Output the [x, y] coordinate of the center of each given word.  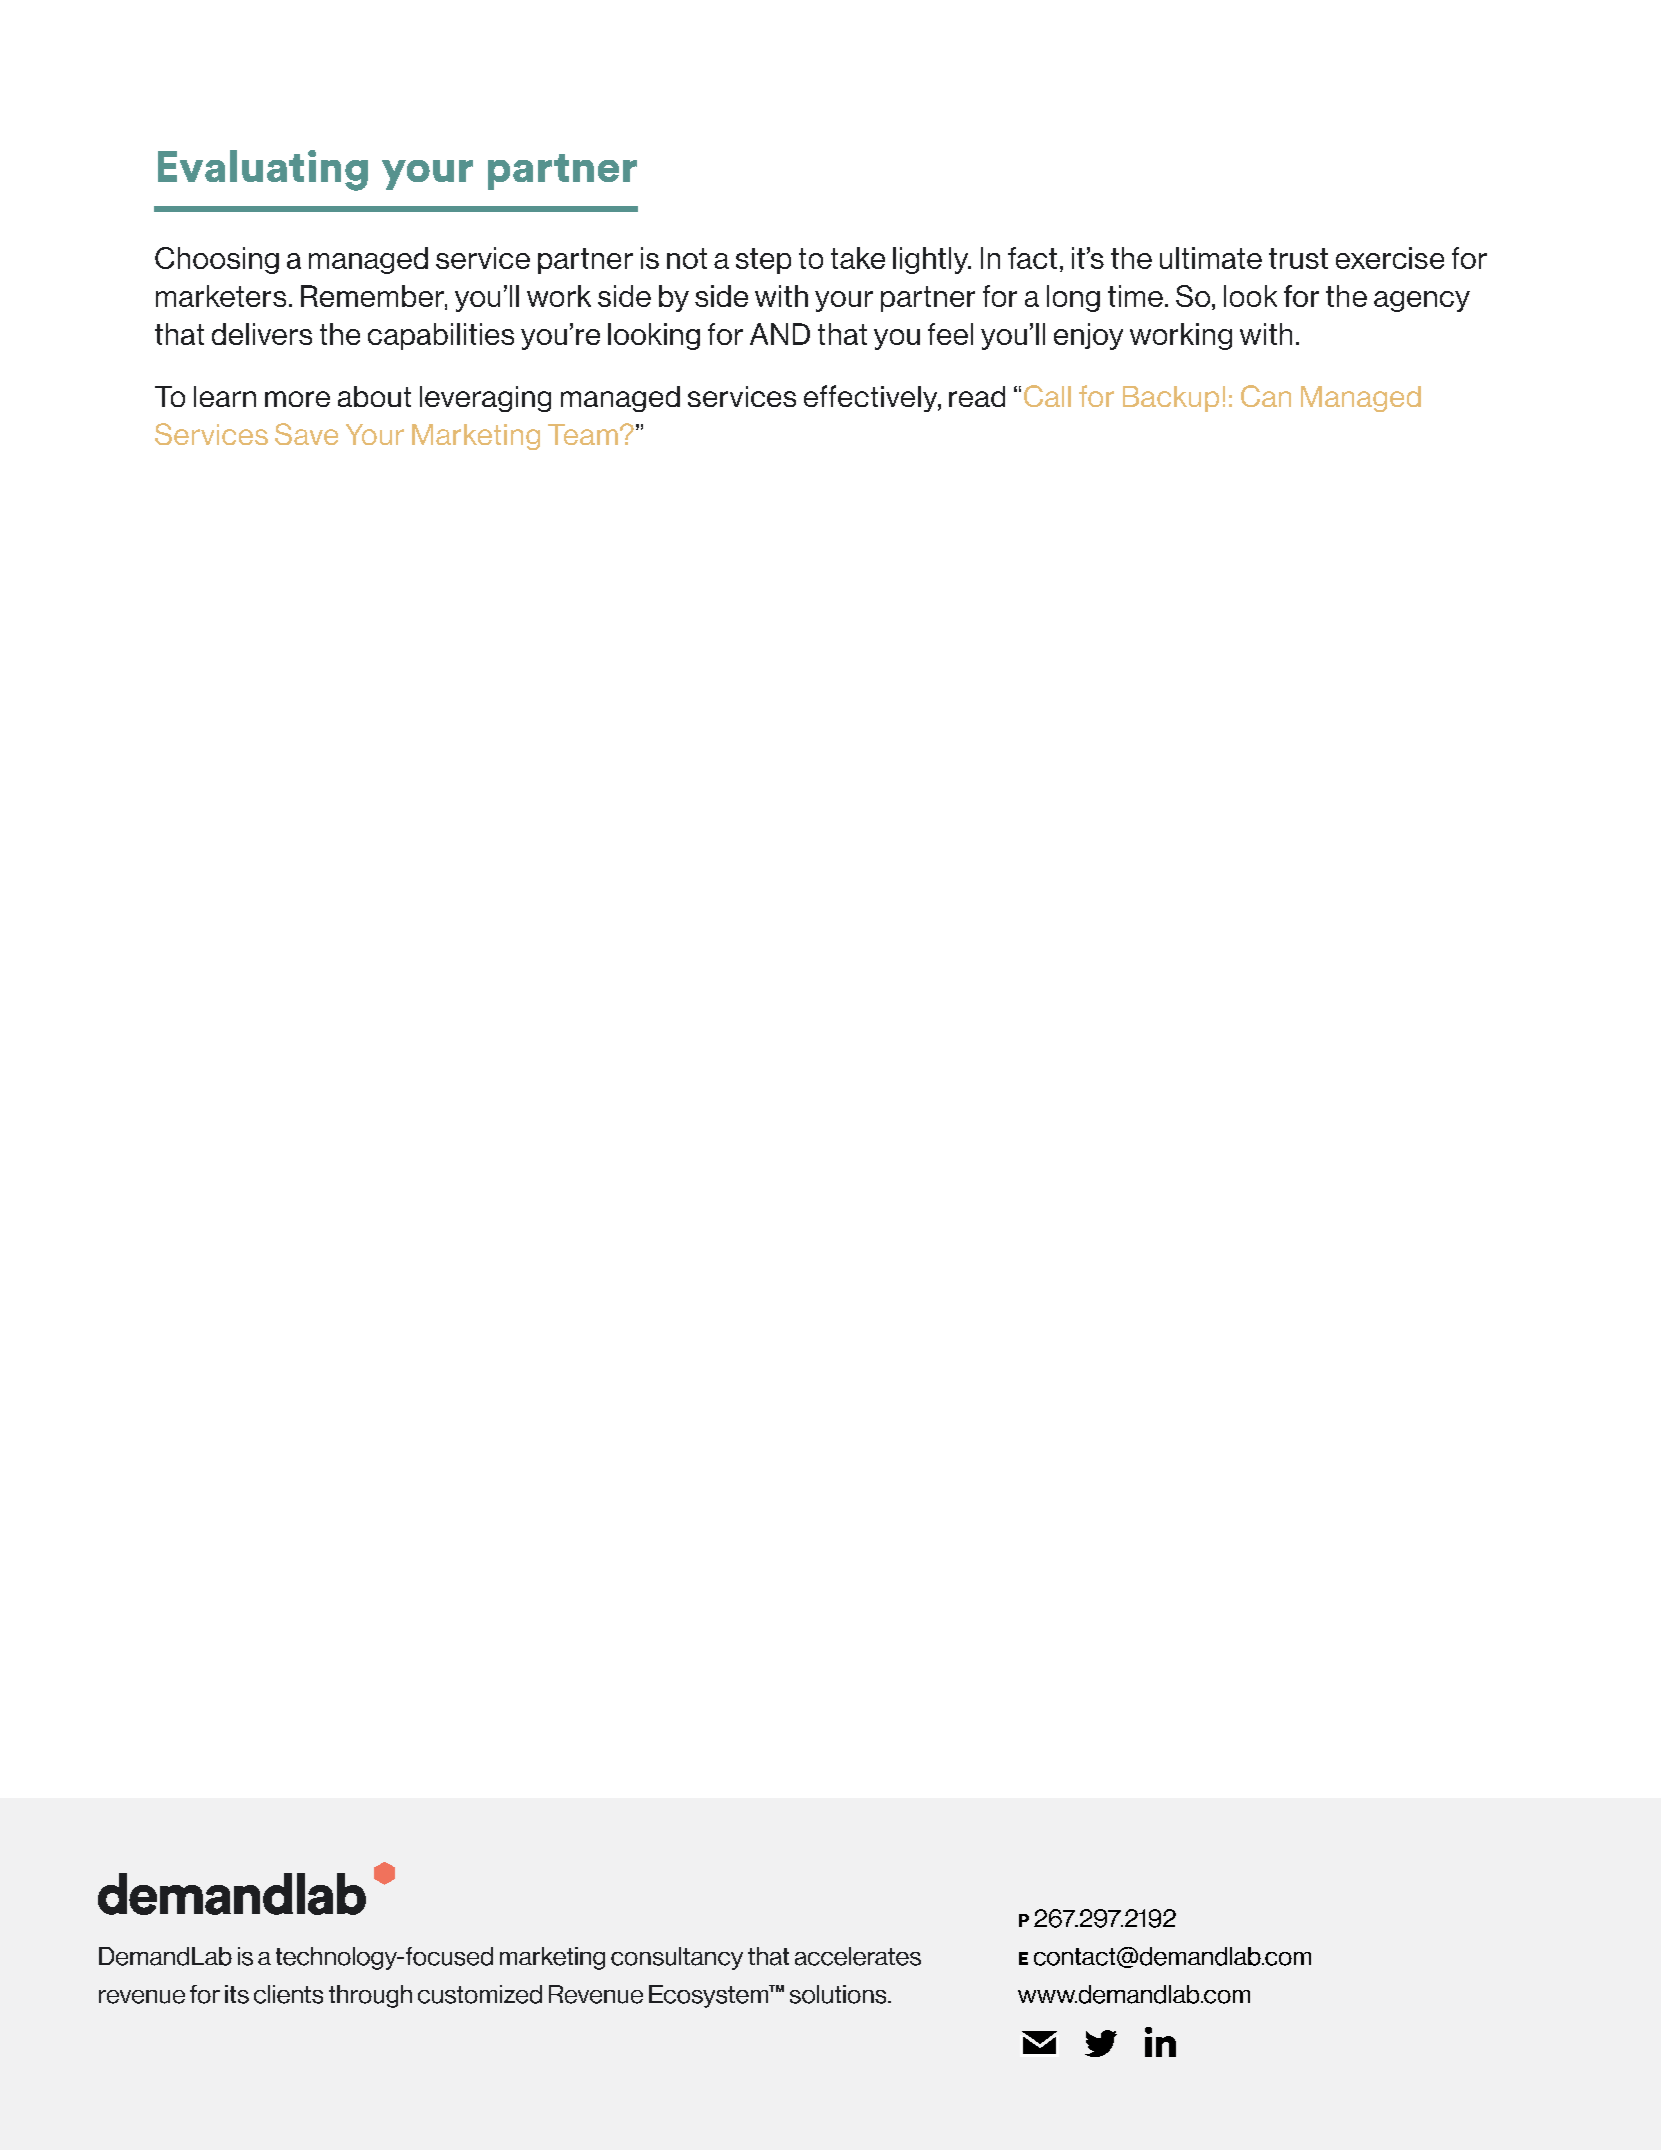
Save [306, 434]
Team [583, 434]
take [858, 258]
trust [1298, 258]
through [370, 1996]
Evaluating [263, 170]
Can [1266, 396]
